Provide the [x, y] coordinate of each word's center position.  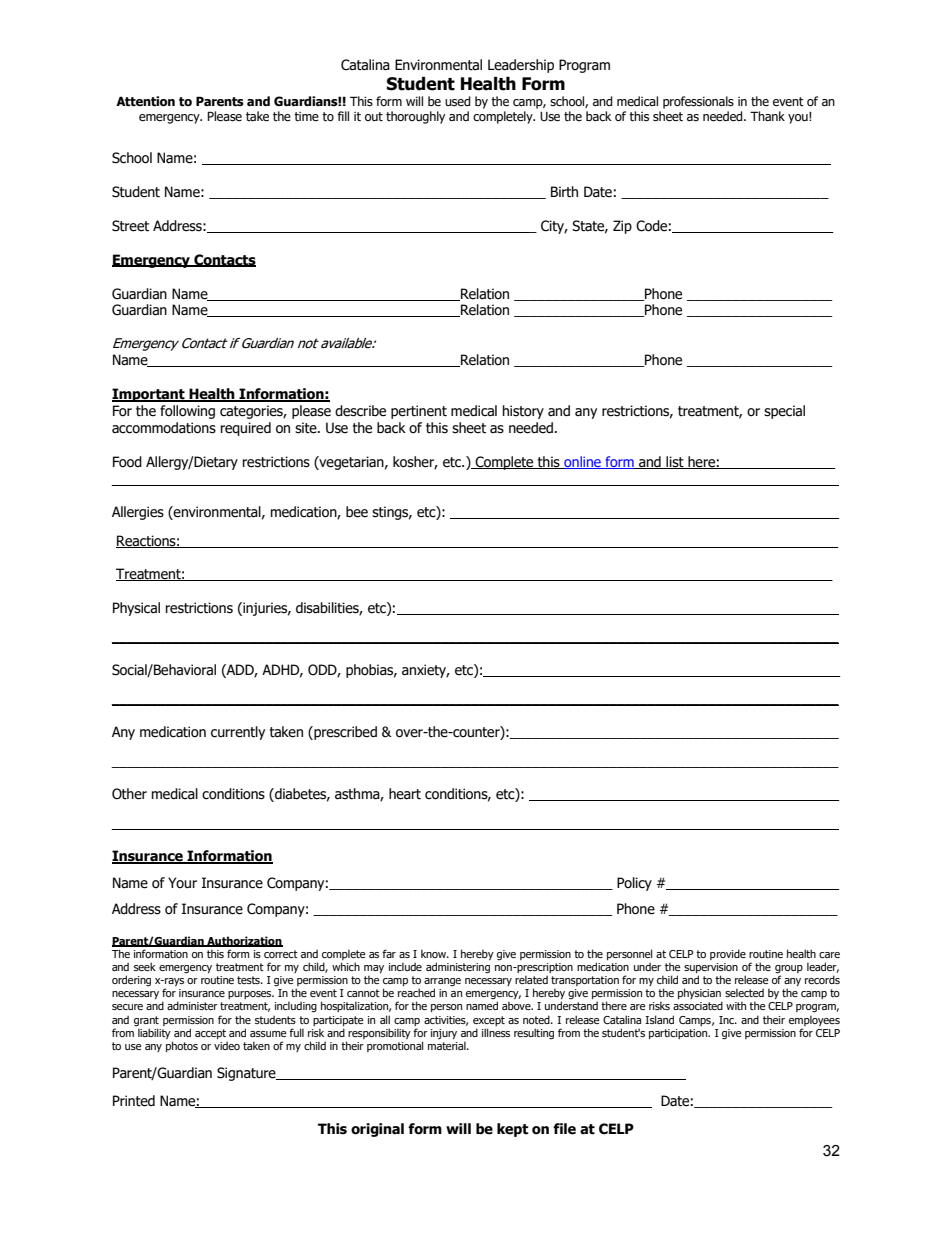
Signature [247, 1074]
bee [357, 512]
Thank [767, 116]
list [675, 462]
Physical [136, 609]
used [458, 101]
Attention [145, 101]
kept [513, 1130]
